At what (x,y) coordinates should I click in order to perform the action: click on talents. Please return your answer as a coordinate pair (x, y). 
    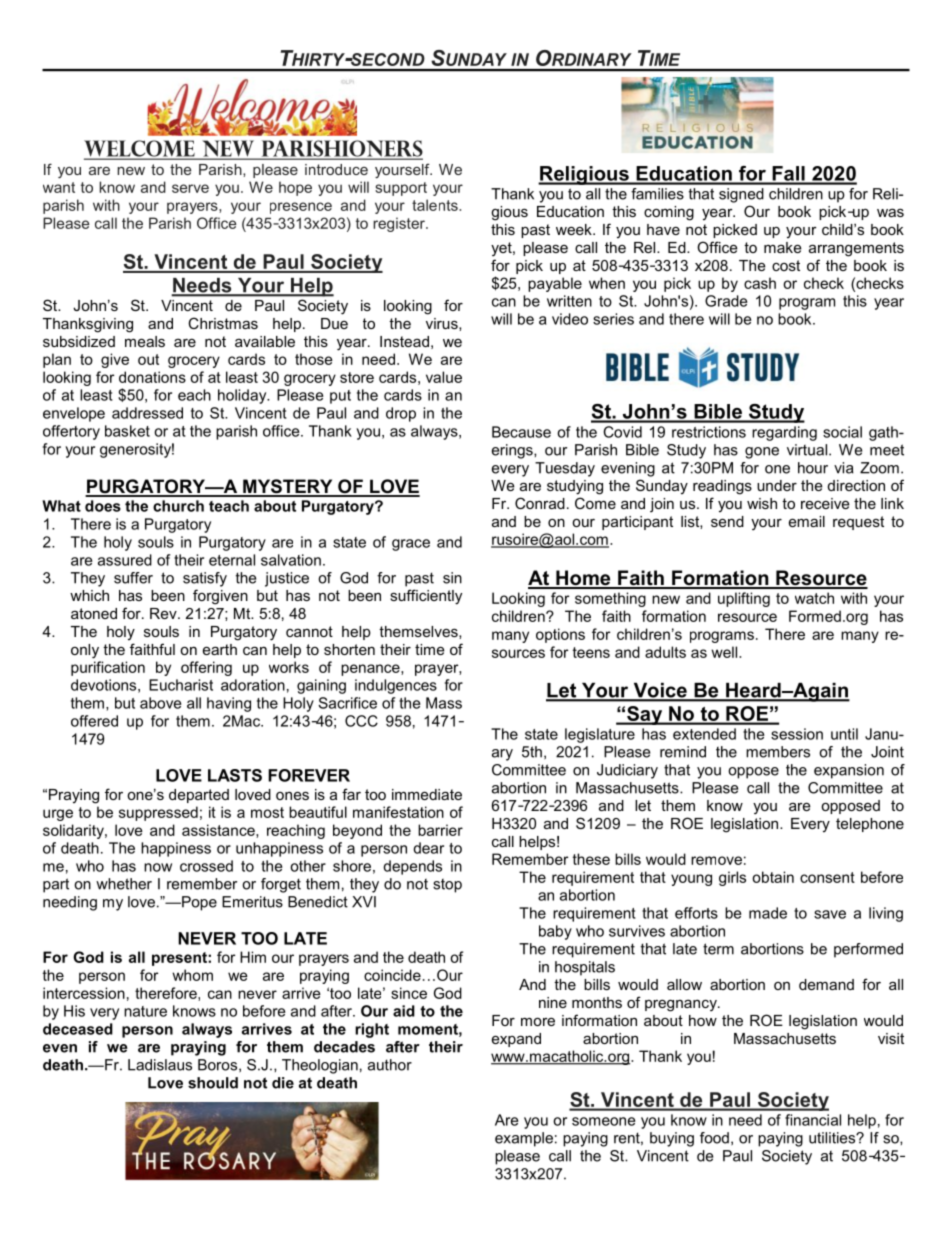
    Looking at the image, I should click on (436, 205).
